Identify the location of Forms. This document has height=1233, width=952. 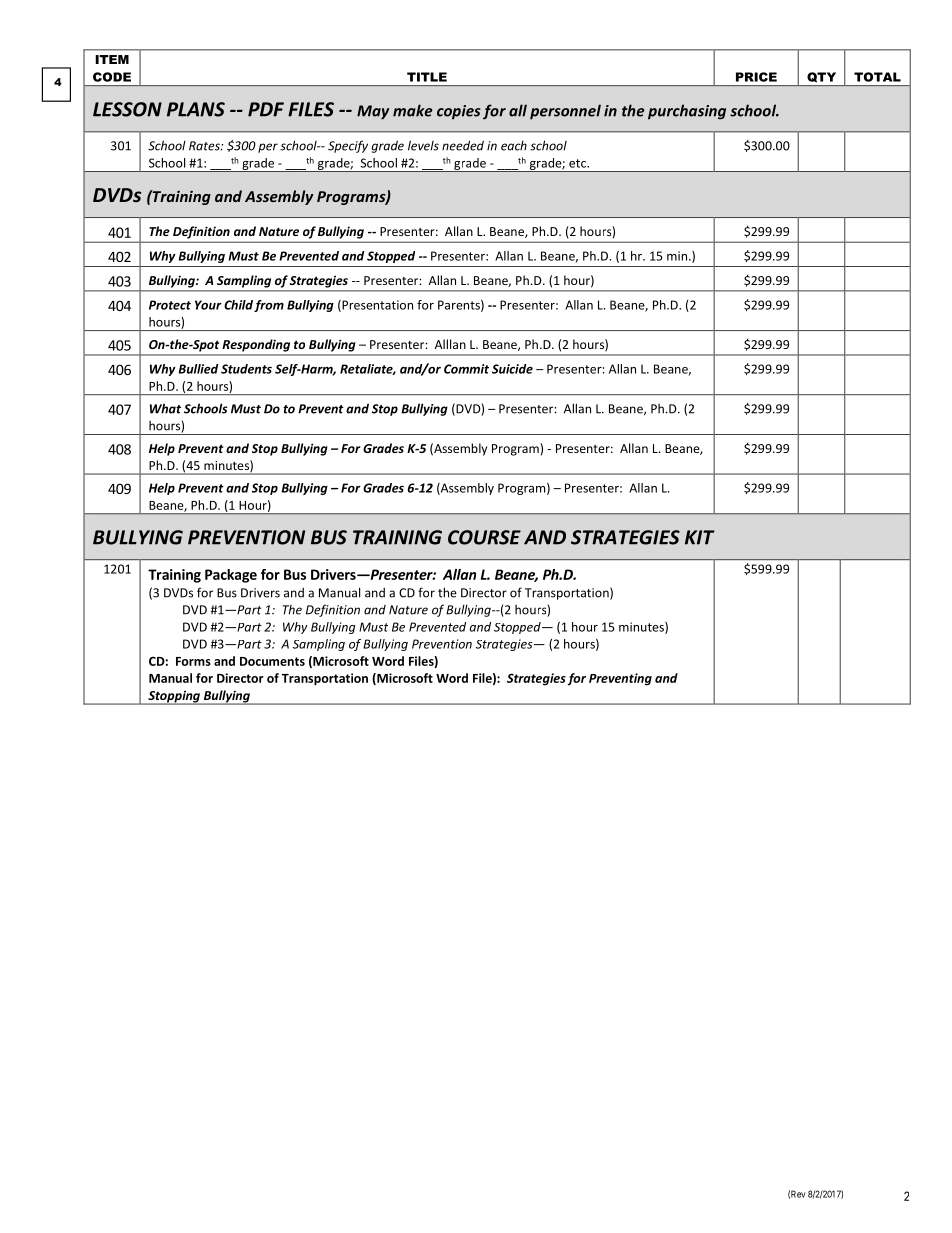
(193, 661).
